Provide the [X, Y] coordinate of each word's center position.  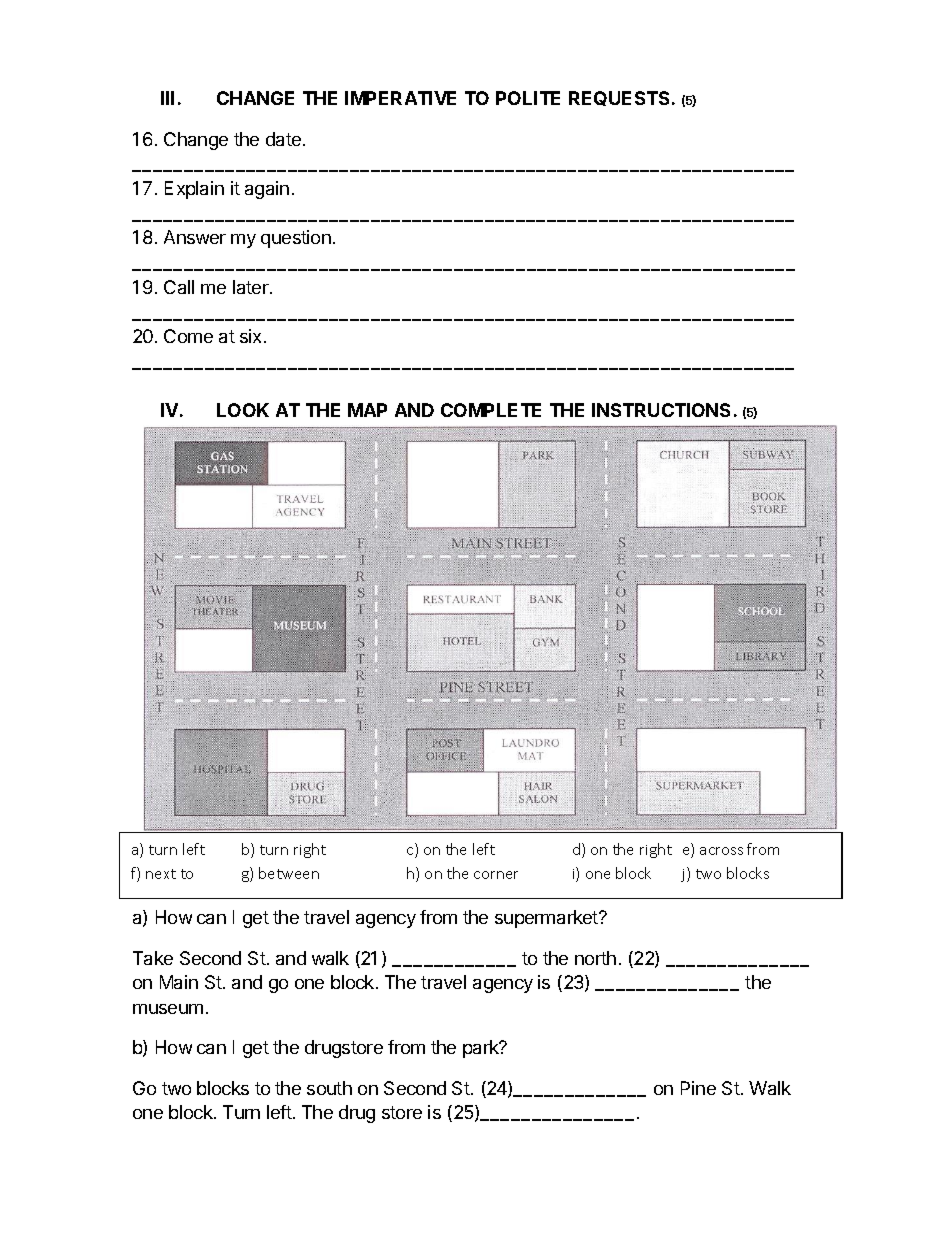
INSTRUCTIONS [661, 410]
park [482, 1049]
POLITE [528, 98]
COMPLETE [491, 410]
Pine [698, 1088]
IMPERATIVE [400, 98]
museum [168, 1009]
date [283, 139]
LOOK [243, 410]
